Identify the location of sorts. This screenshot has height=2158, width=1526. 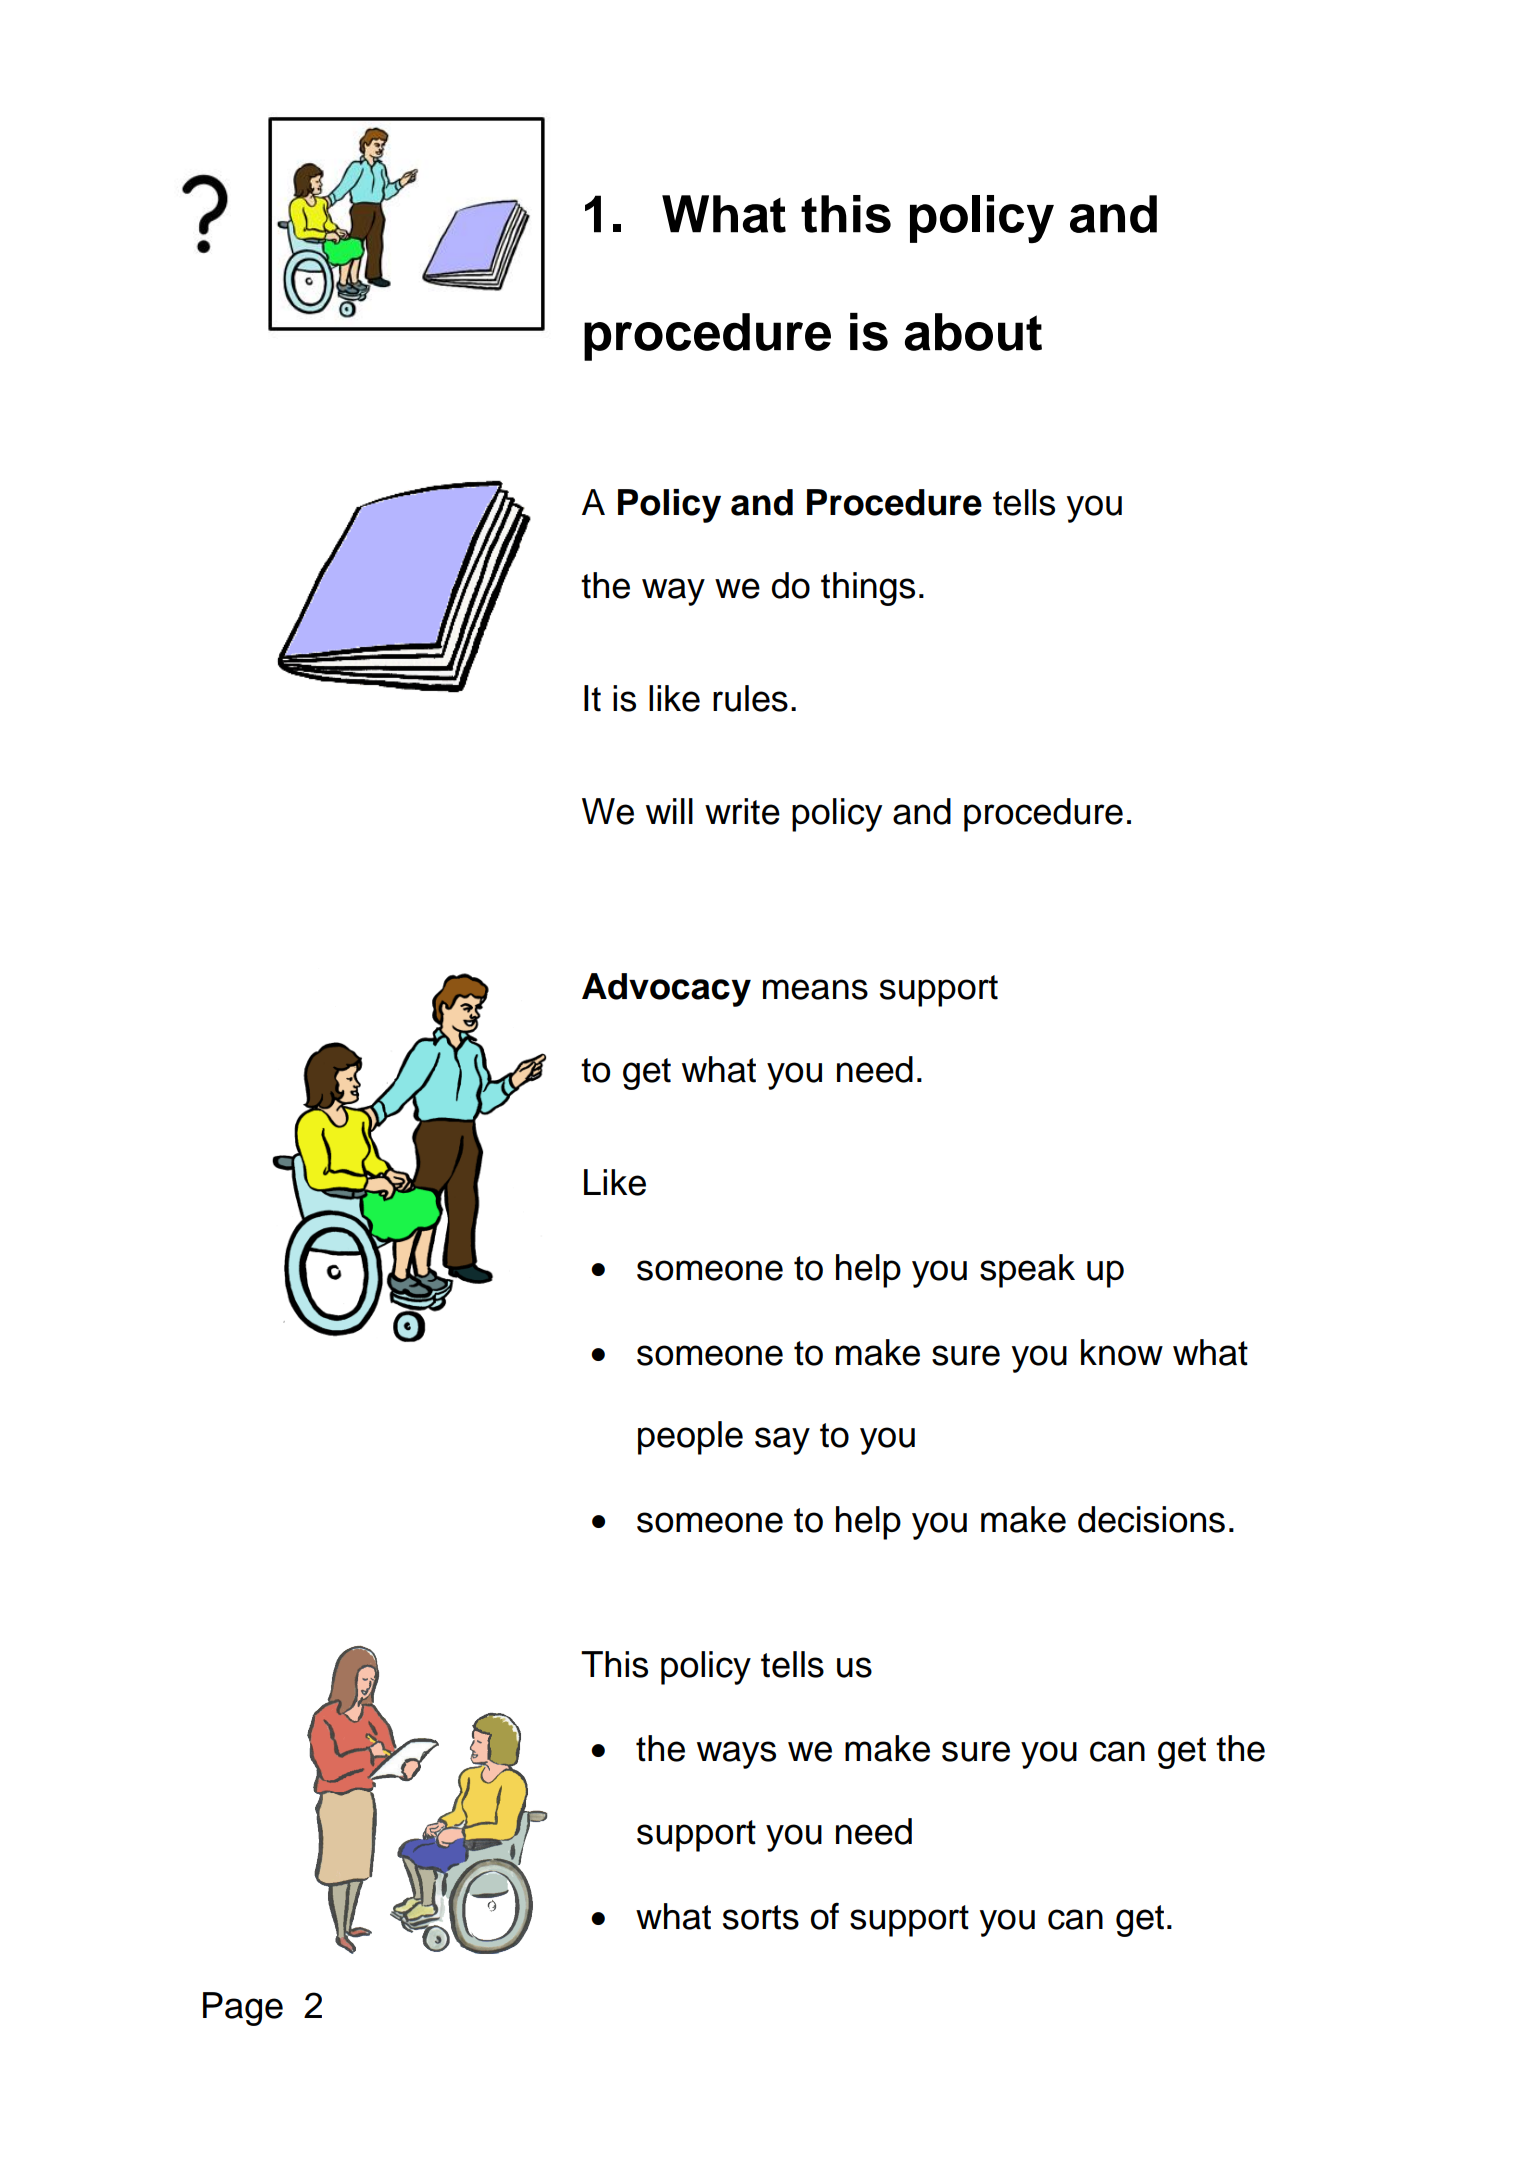
(761, 1917).
